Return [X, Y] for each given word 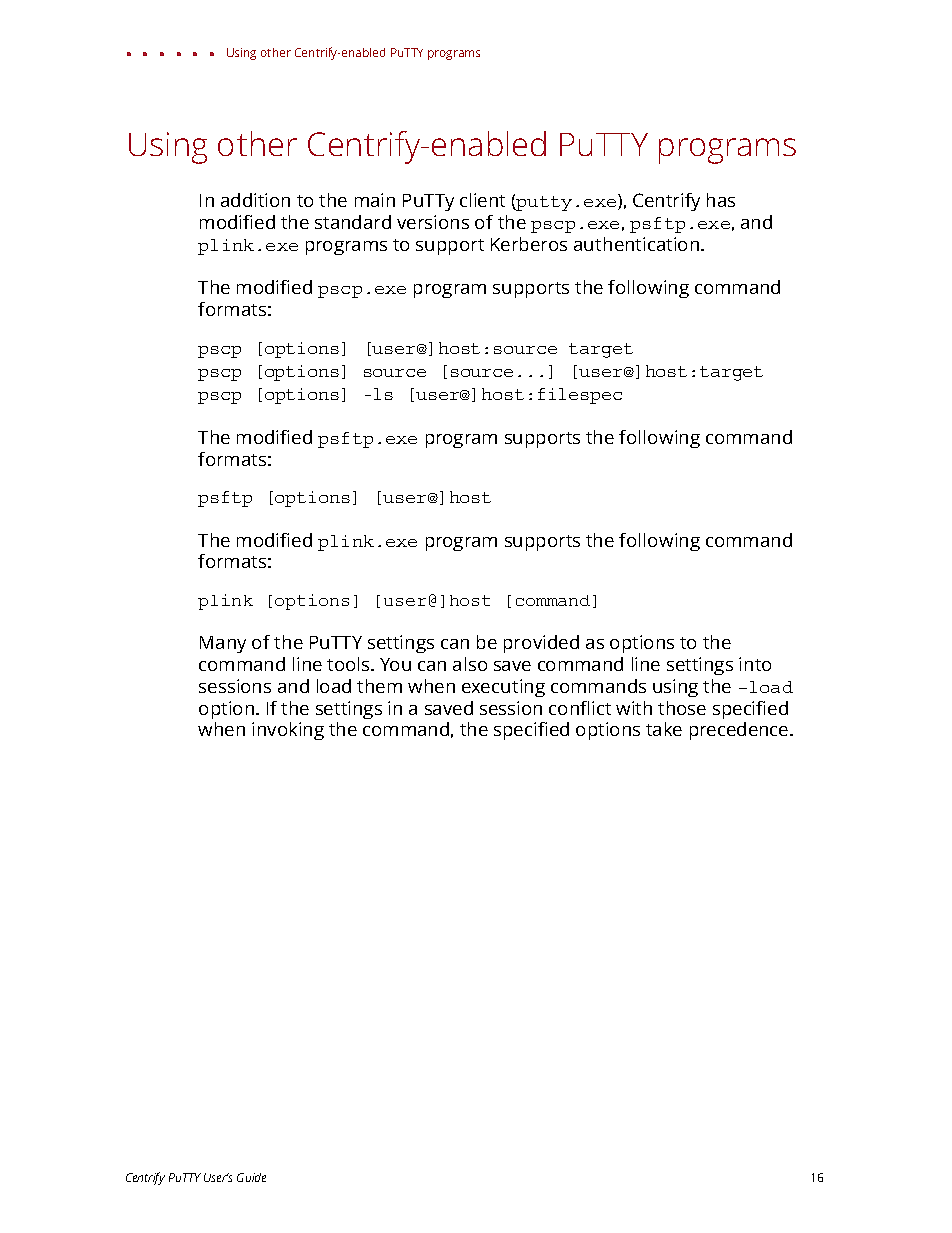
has [721, 200]
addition [255, 200]
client [482, 200]
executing [503, 688]
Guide [251, 1177]
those [682, 708]
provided [541, 644]
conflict [580, 708]
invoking [288, 731]
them [379, 686]
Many [223, 644]
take [664, 729]
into [755, 664]
